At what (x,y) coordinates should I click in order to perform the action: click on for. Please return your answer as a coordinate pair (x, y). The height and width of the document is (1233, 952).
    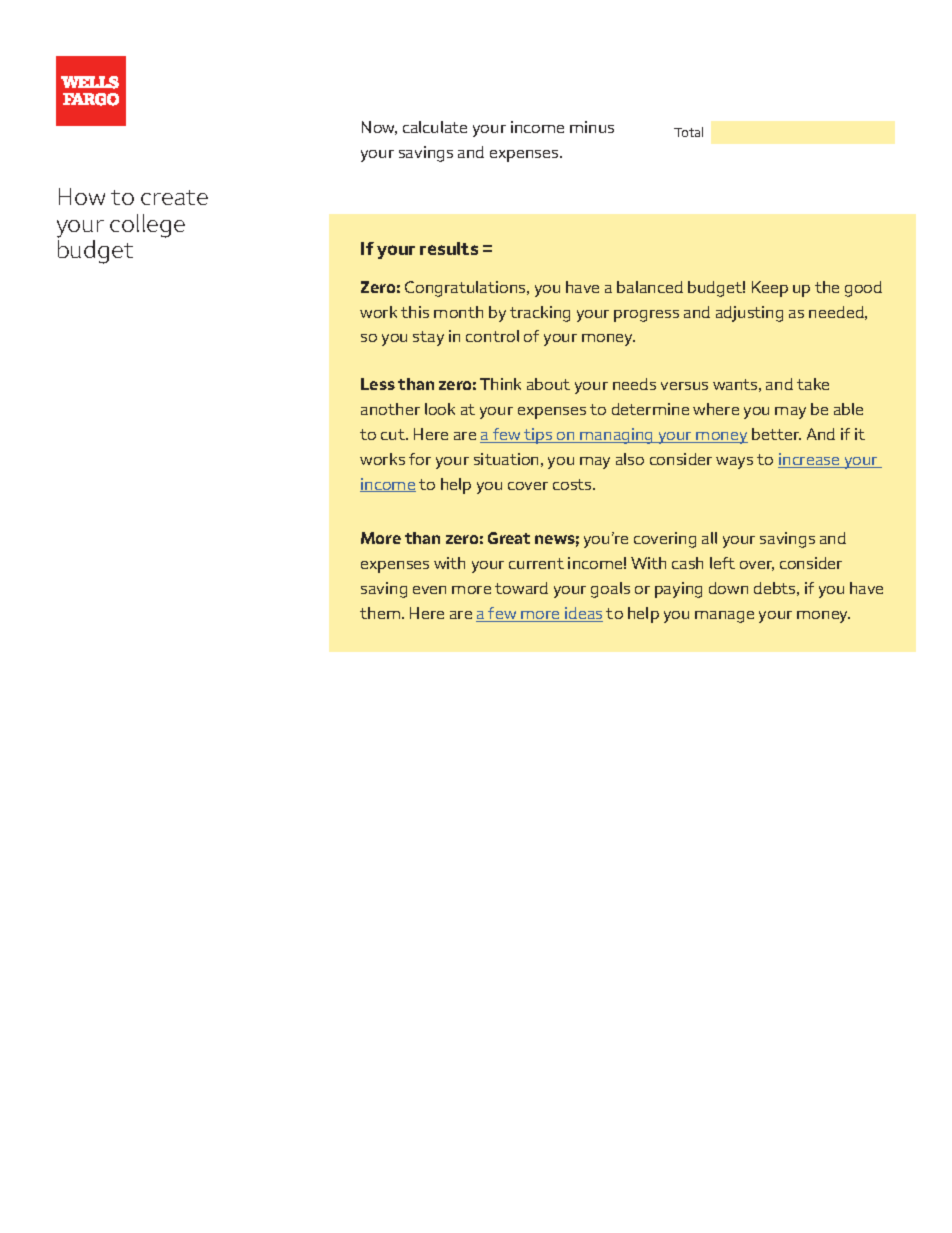
    Looking at the image, I should click on (420, 459).
